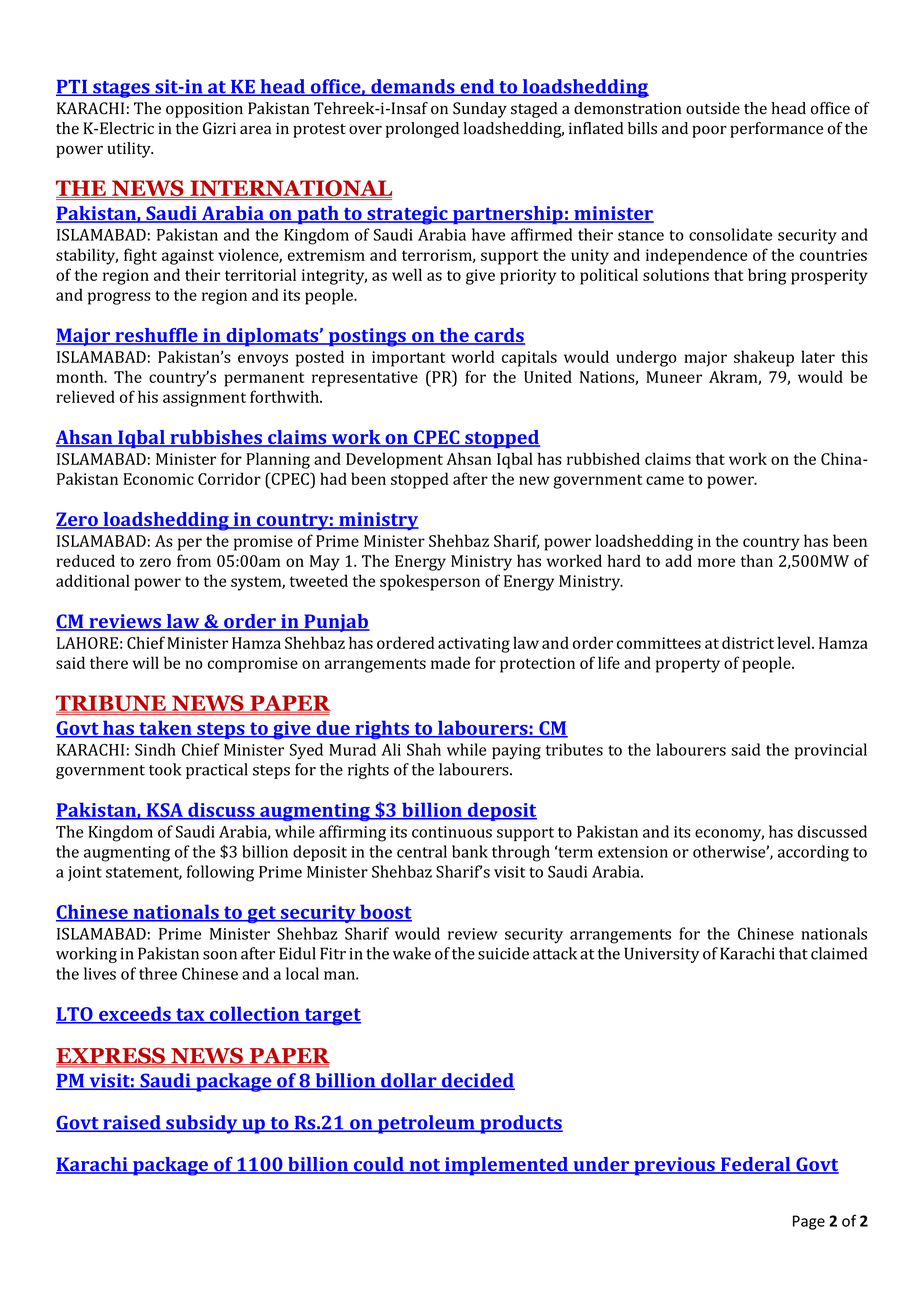 The height and width of the image is (1308, 924). What do you see at coordinates (480, 110) in the image?
I see `Sunday` at bounding box center [480, 110].
